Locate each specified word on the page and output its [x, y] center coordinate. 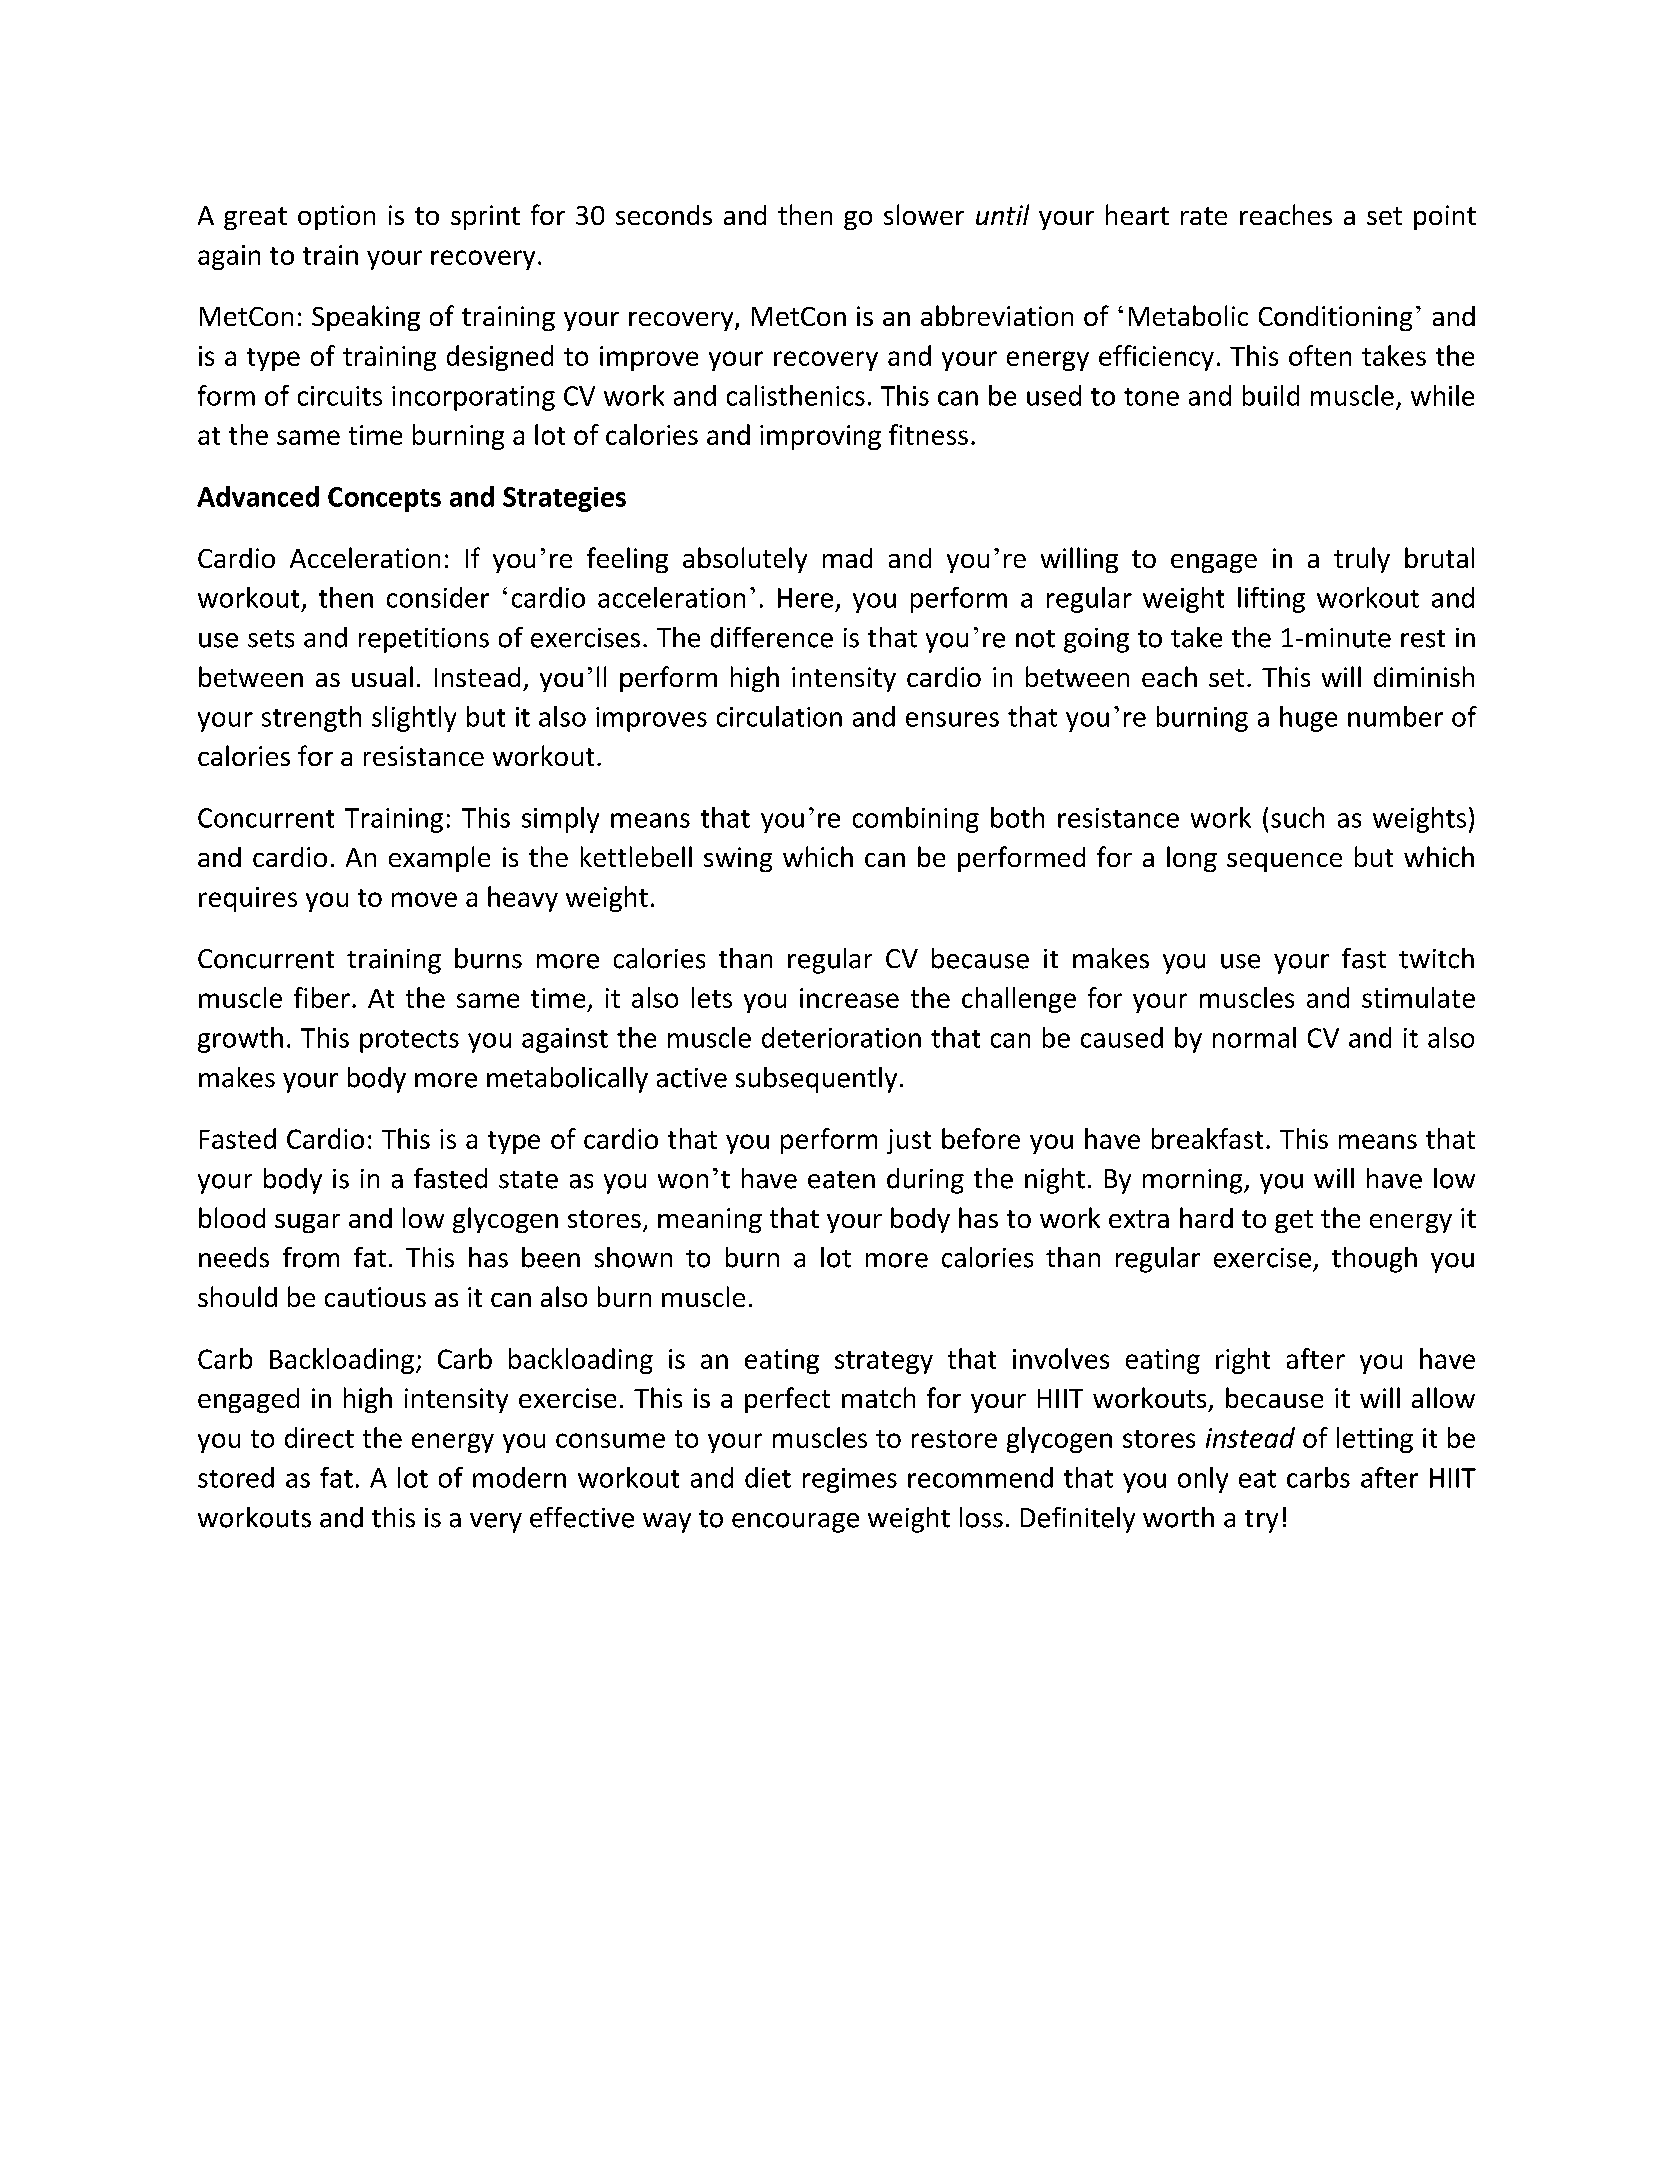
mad [847, 558]
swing [738, 859]
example [439, 859]
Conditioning [1335, 318]
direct [319, 1437]
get [1294, 1221]
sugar [307, 1223]
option [336, 217]
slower [924, 214]
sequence [1284, 862]
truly [1362, 560]
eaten [841, 1180]
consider [438, 597]
